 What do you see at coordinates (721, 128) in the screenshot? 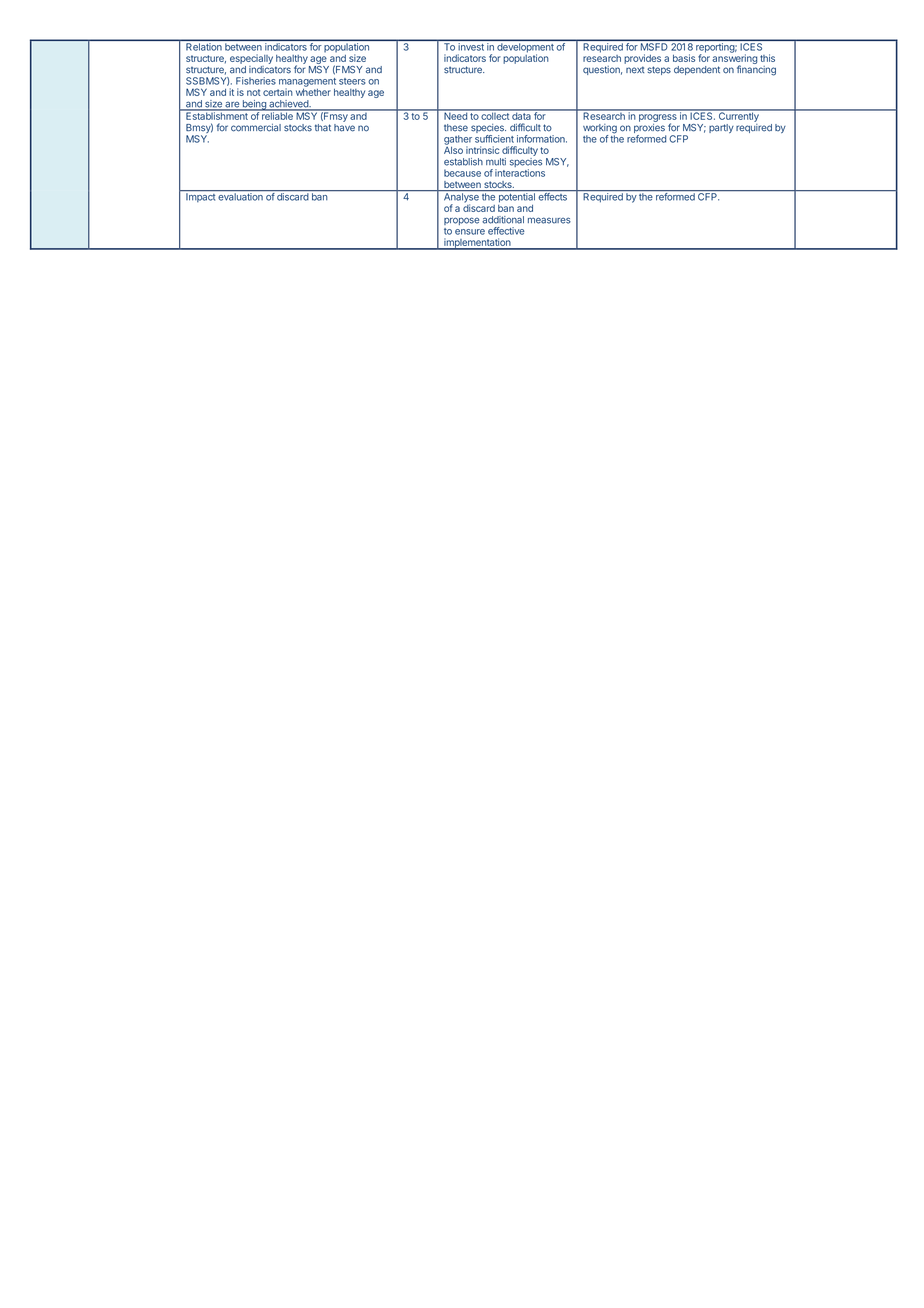
I see `partly` at bounding box center [721, 128].
